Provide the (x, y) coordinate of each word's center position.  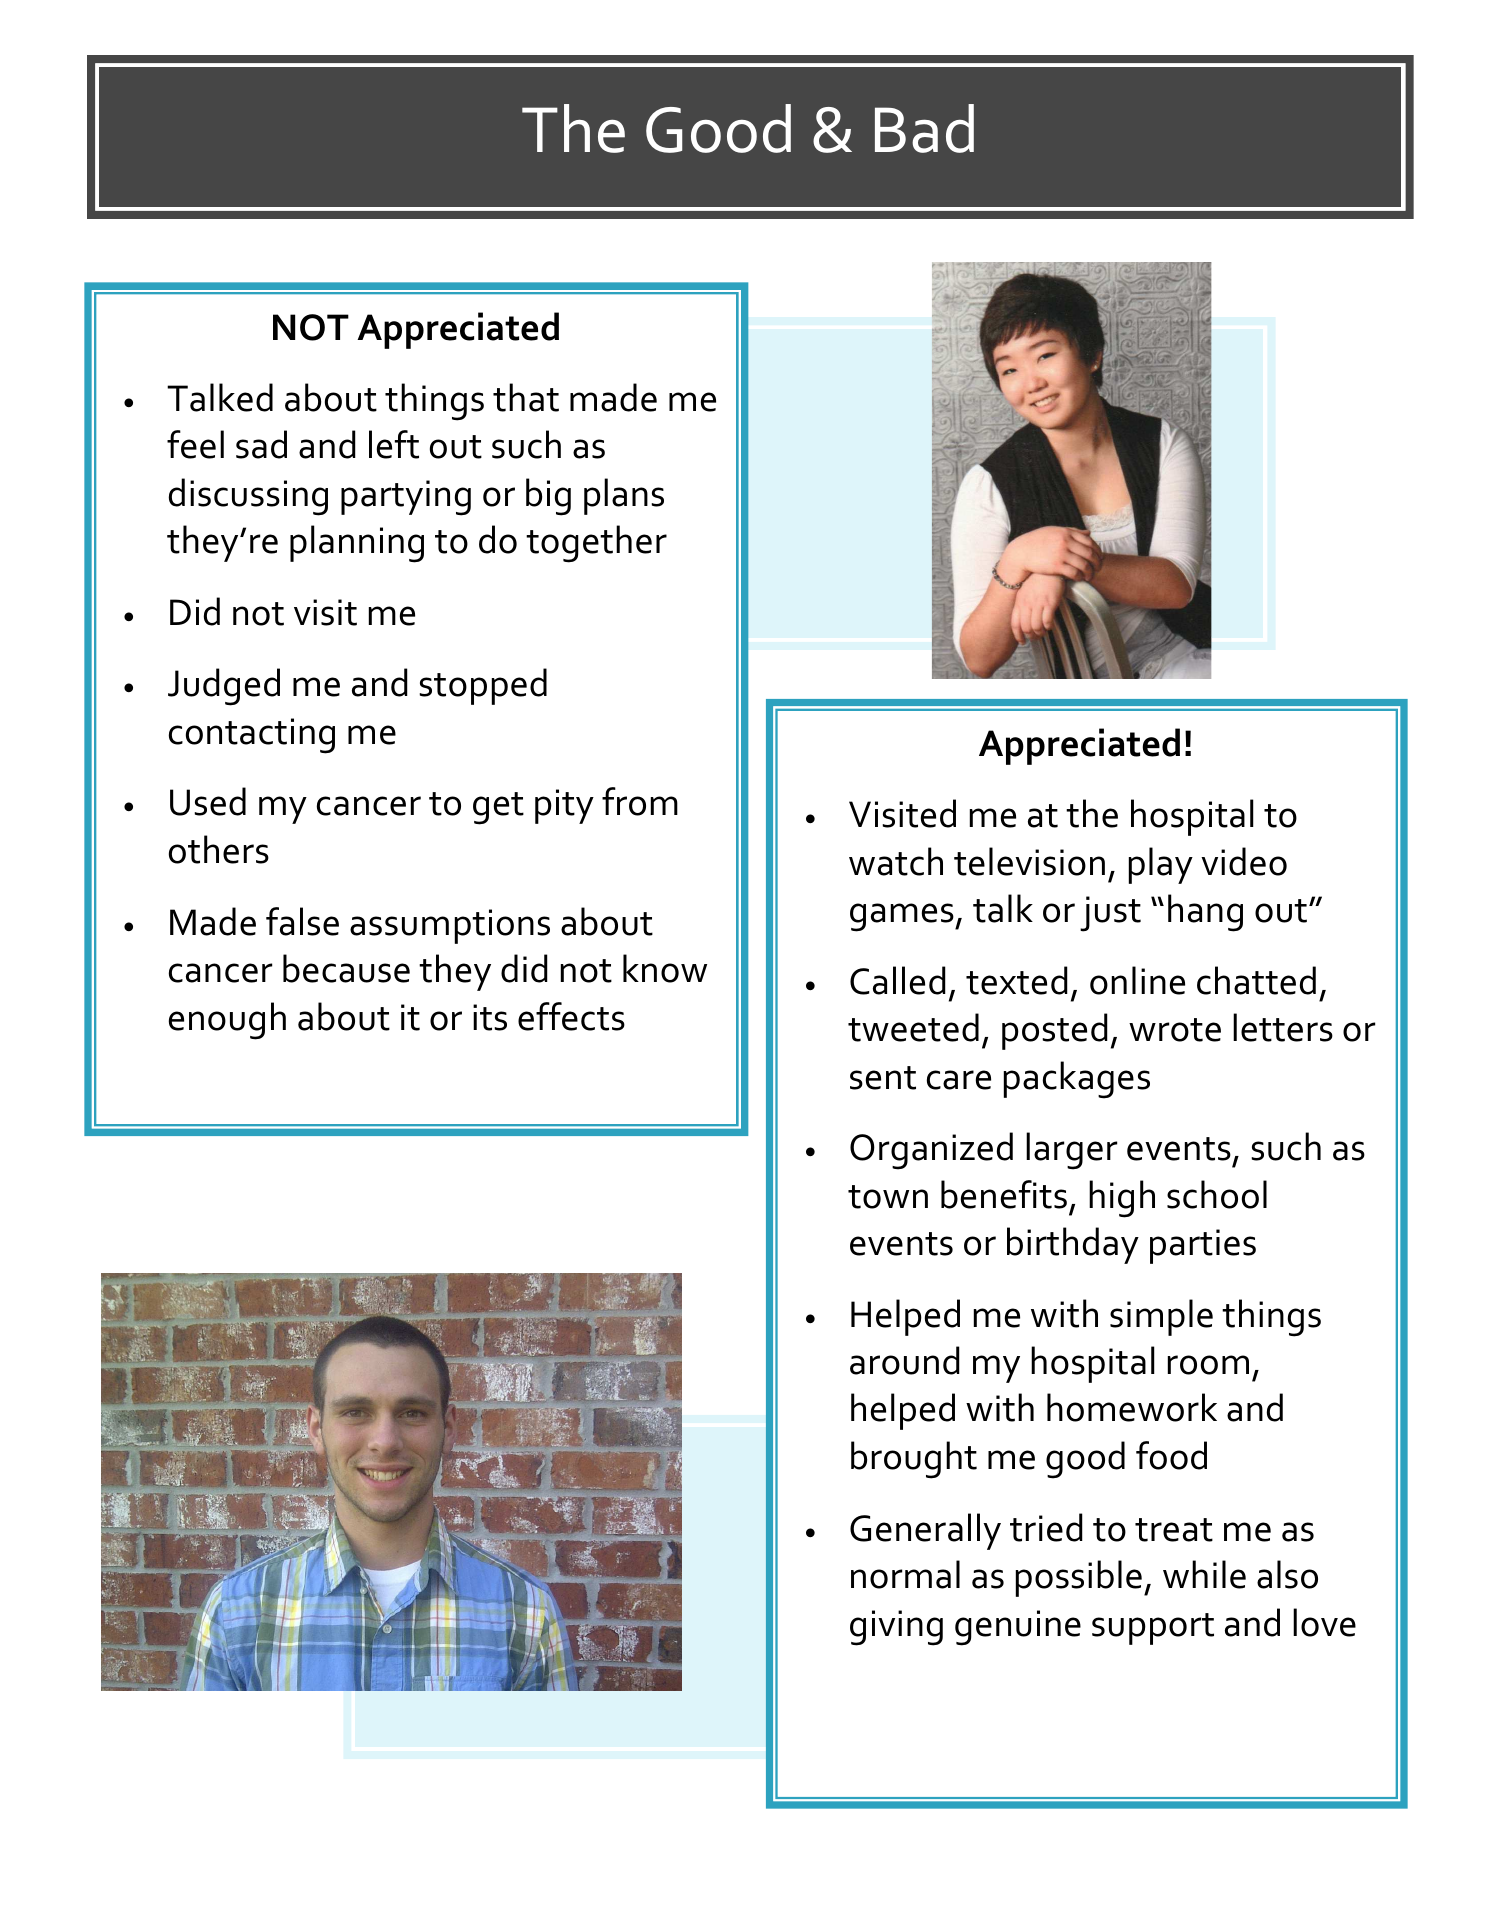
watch (896, 861)
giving (896, 1628)
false (302, 921)
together (596, 544)
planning (357, 544)
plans (624, 496)
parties (1203, 1246)
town (888, 1197)
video (1244, 861)
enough (227, 1021)
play (1161, 865)
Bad (924, 128)
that (526, 397)
